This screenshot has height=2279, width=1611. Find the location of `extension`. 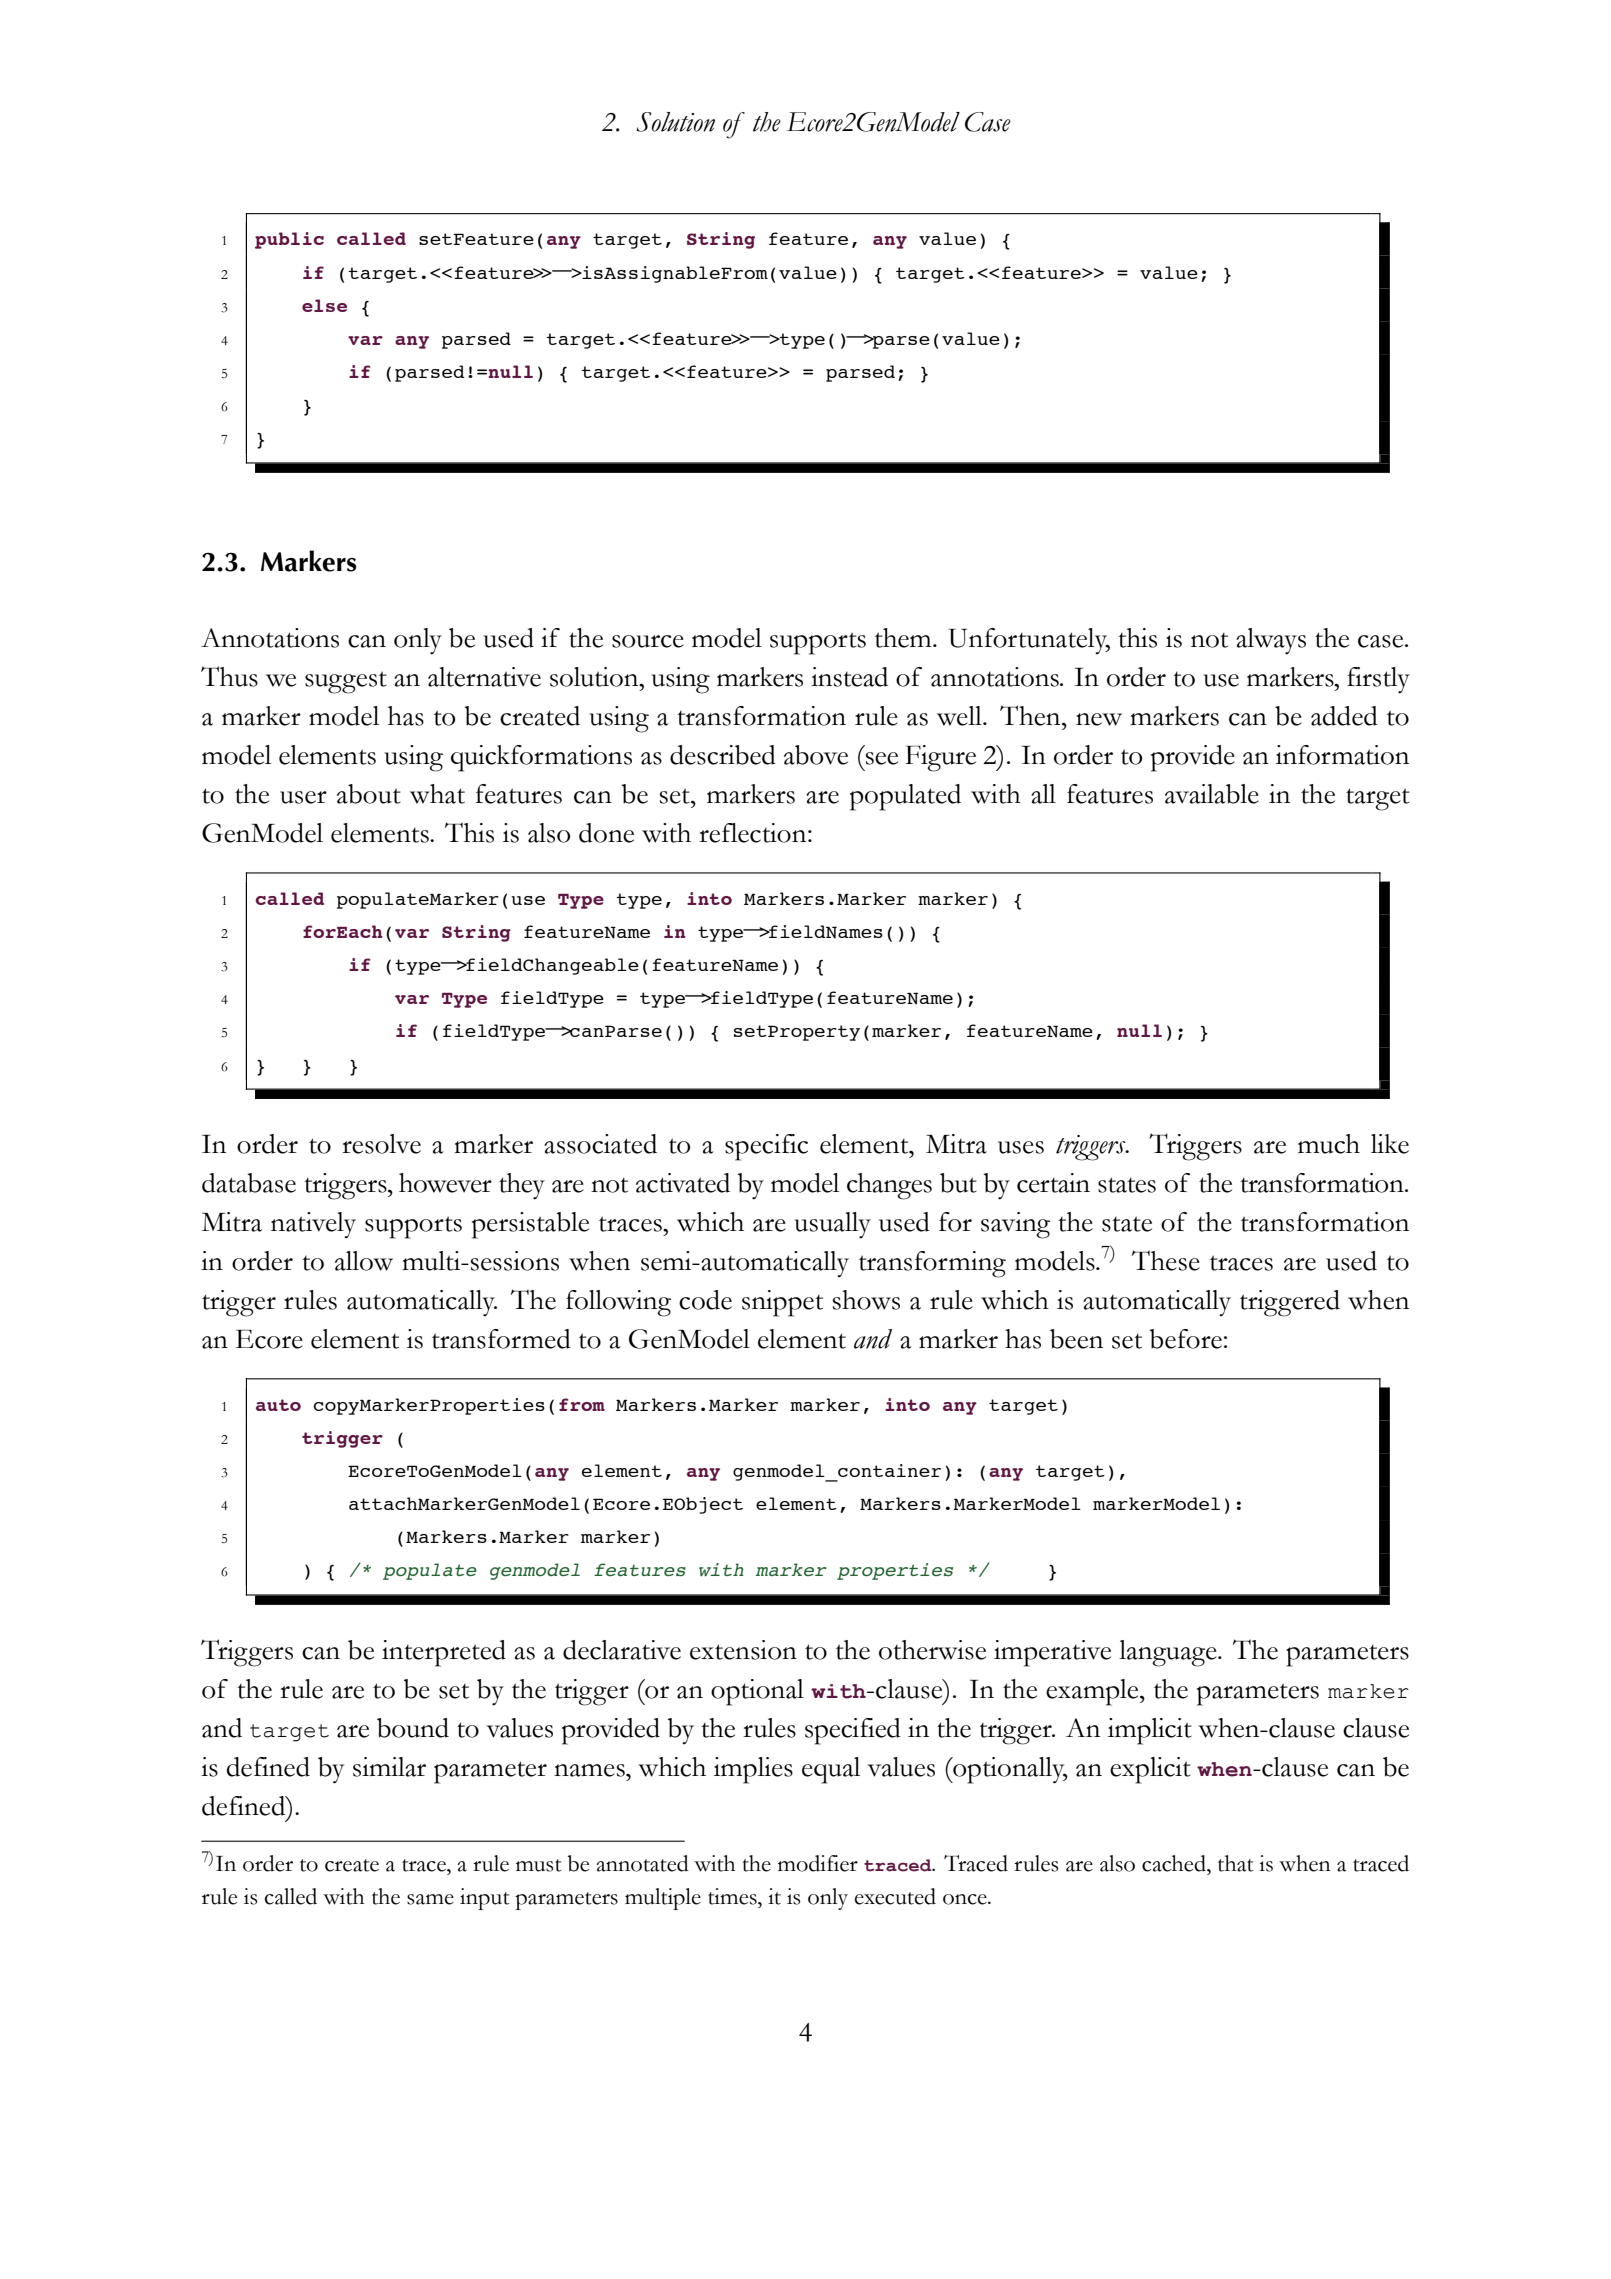

extension is located at coordinates (743, 1650).
